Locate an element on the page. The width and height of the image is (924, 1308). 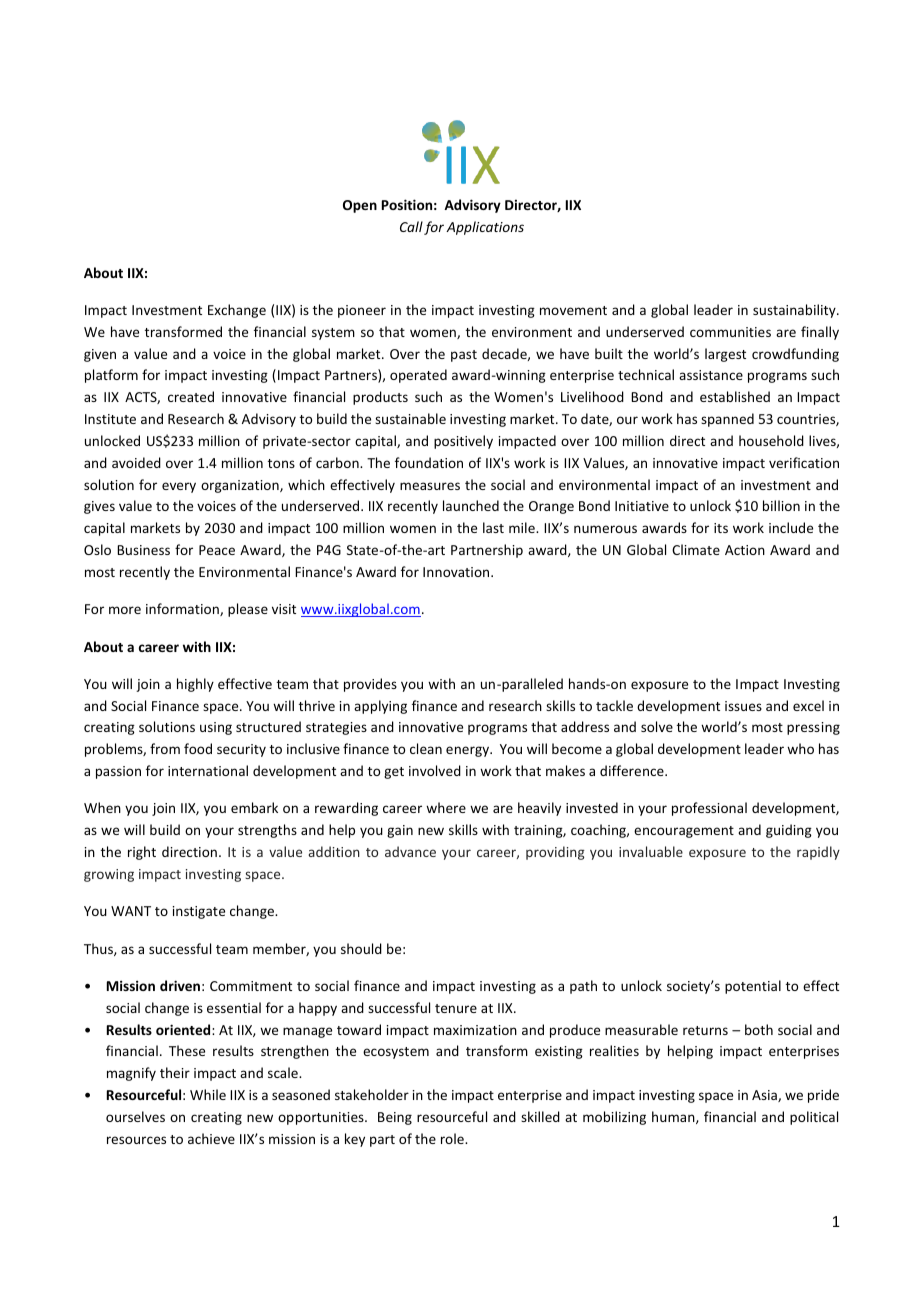
last is located at coordinates (493, 527).
